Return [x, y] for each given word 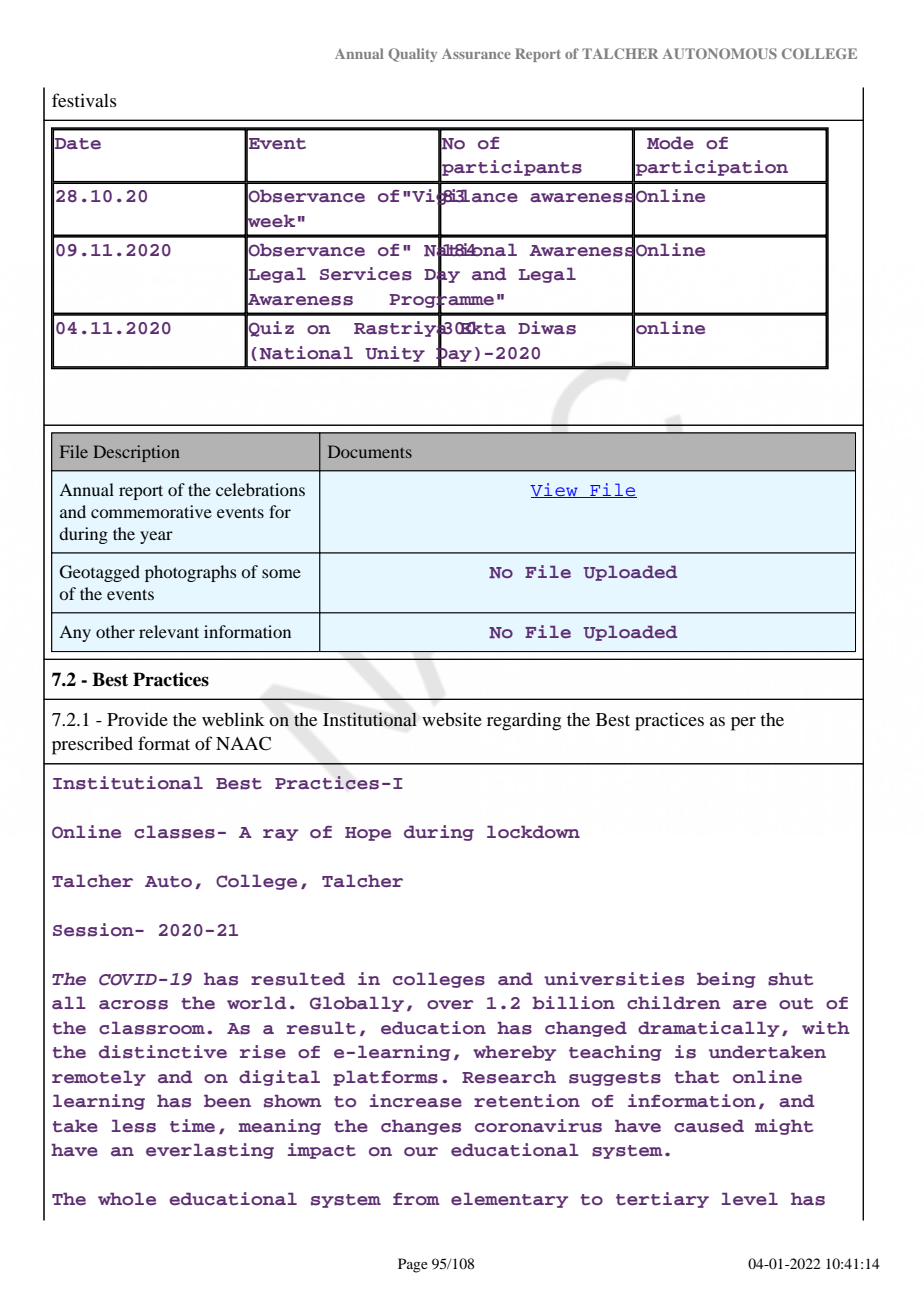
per [743, 724]
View [555, 490]
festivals [84, 100]
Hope [368, 834]
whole [127, 1198]
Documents [370, 451]
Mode [670, 143]
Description [136, 453]
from [416, 1199]
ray [280, 835]
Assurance [476, 54]
